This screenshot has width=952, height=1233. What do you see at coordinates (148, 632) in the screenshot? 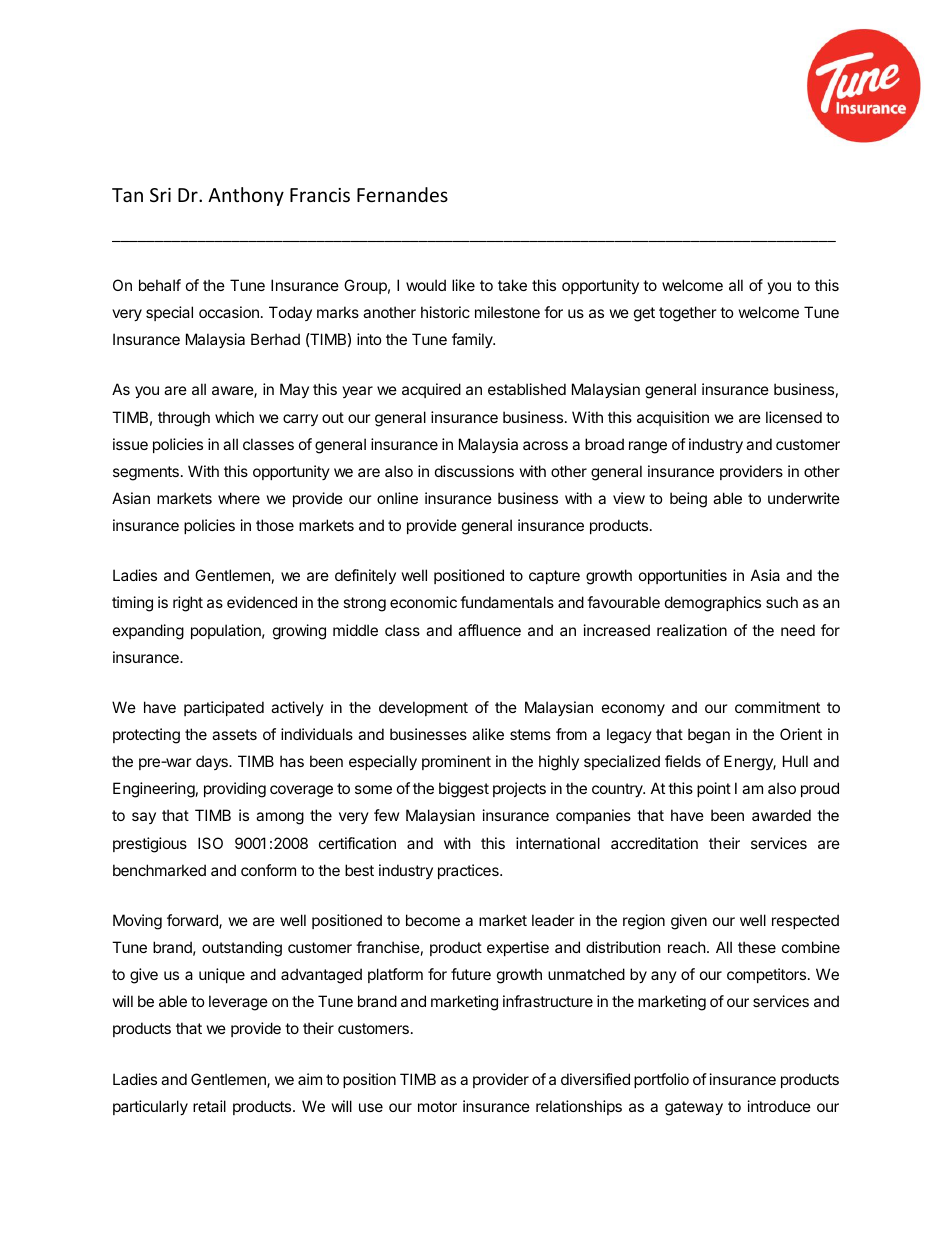
I see `expanding` at bounding box center [148, 632].
